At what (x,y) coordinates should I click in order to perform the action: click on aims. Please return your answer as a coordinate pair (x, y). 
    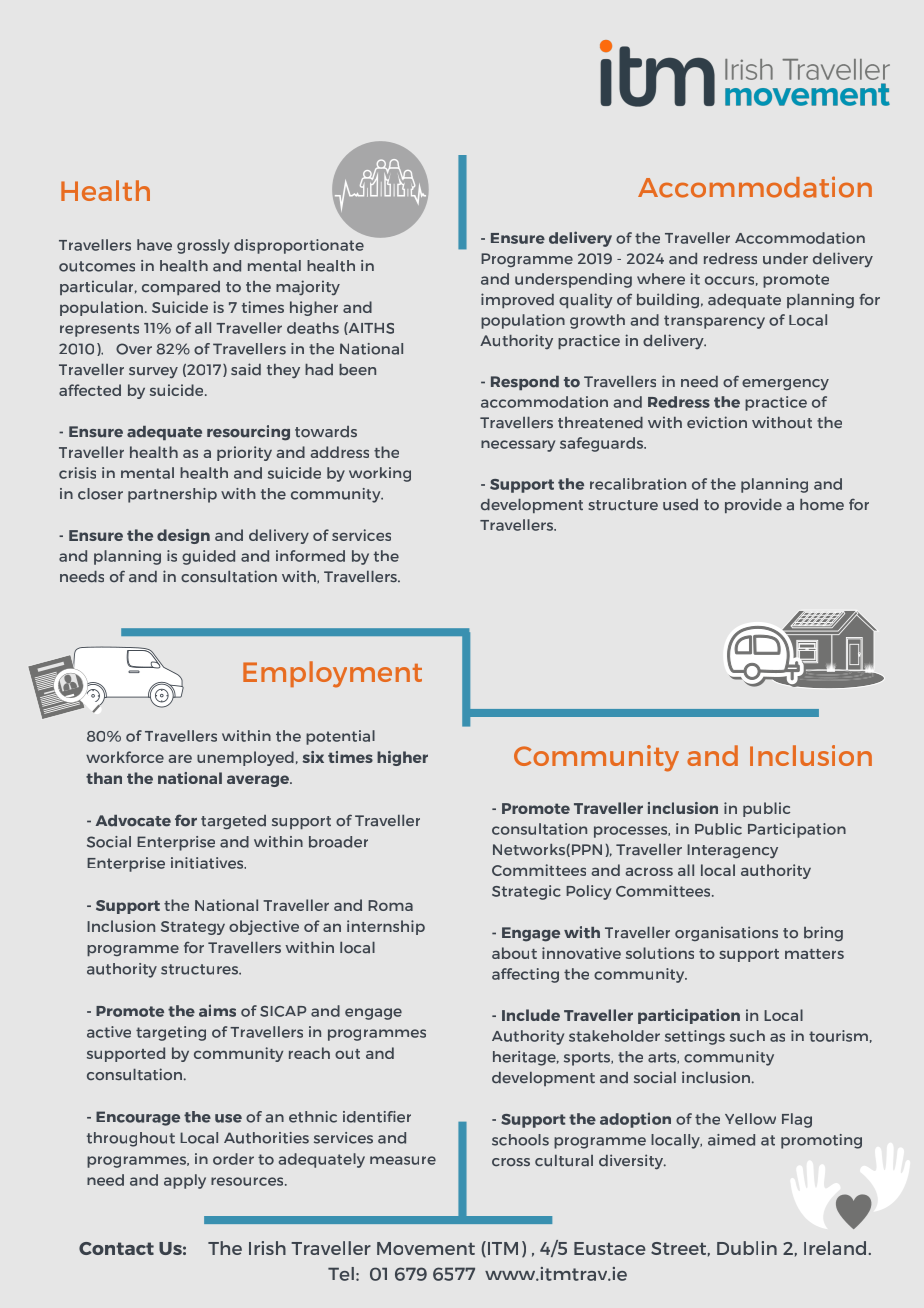
    Looking at the image, I should click on (217, 1010).
